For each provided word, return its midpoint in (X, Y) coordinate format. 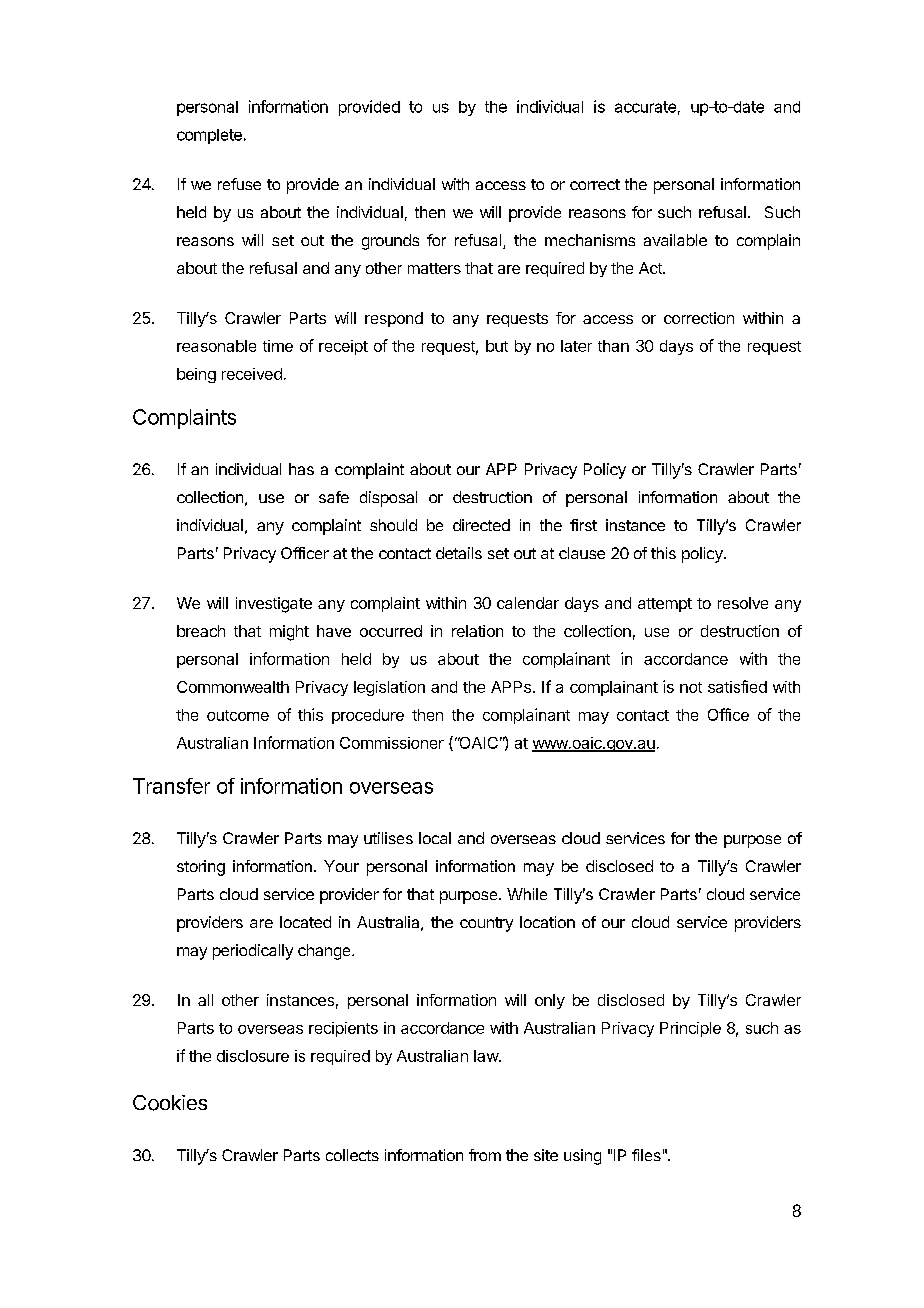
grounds (390, 242)
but (497, 346)
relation (477, 631)
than (613, 346)
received (252, 374)
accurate (645, 107)
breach (201, 631)
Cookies (170, 1103)
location (547, 922)
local (435, 838)
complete (209, 136)
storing (201, 868)
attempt (665, 605)
